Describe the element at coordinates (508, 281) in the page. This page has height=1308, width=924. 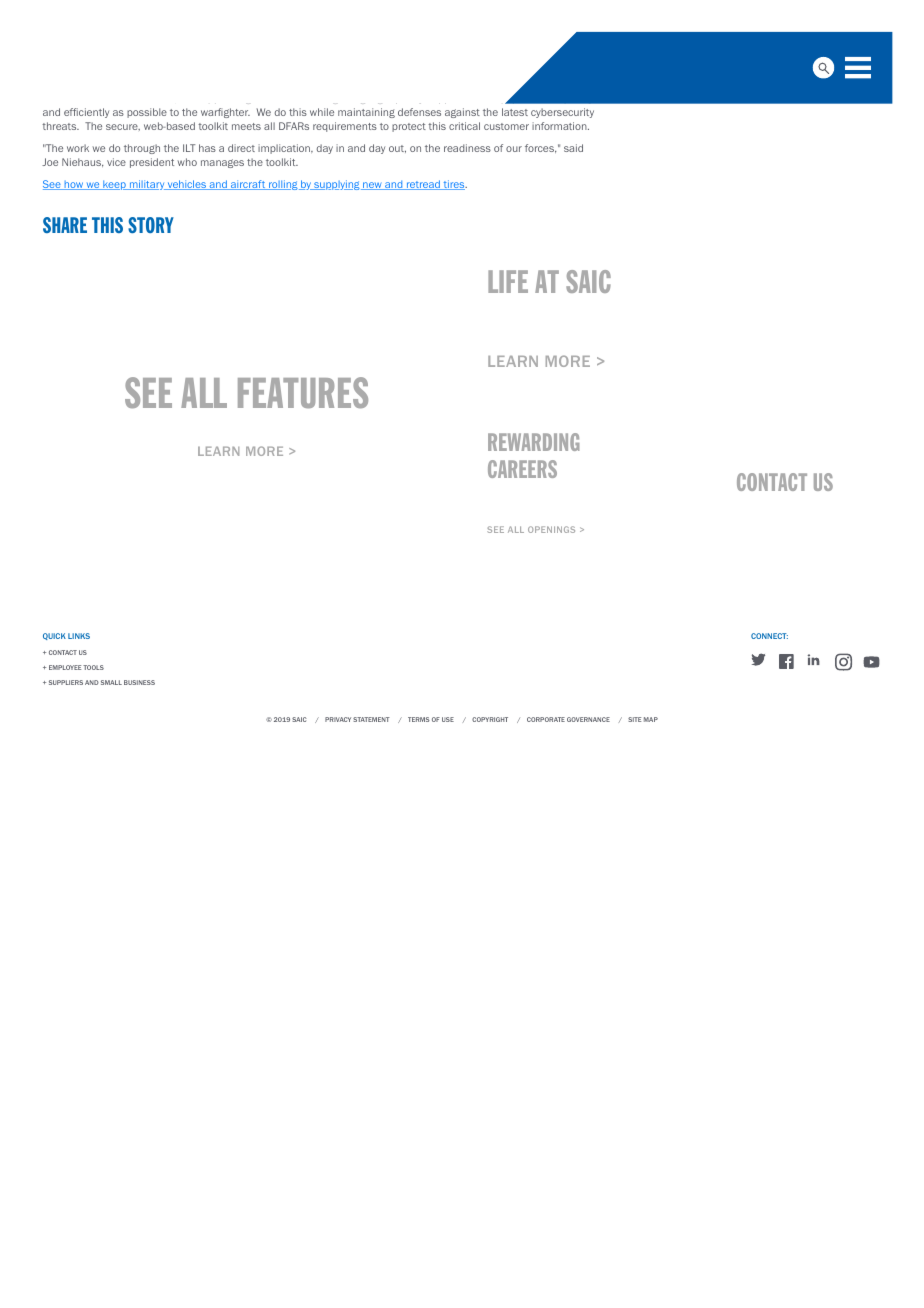
I see `LIFE` at that location.
